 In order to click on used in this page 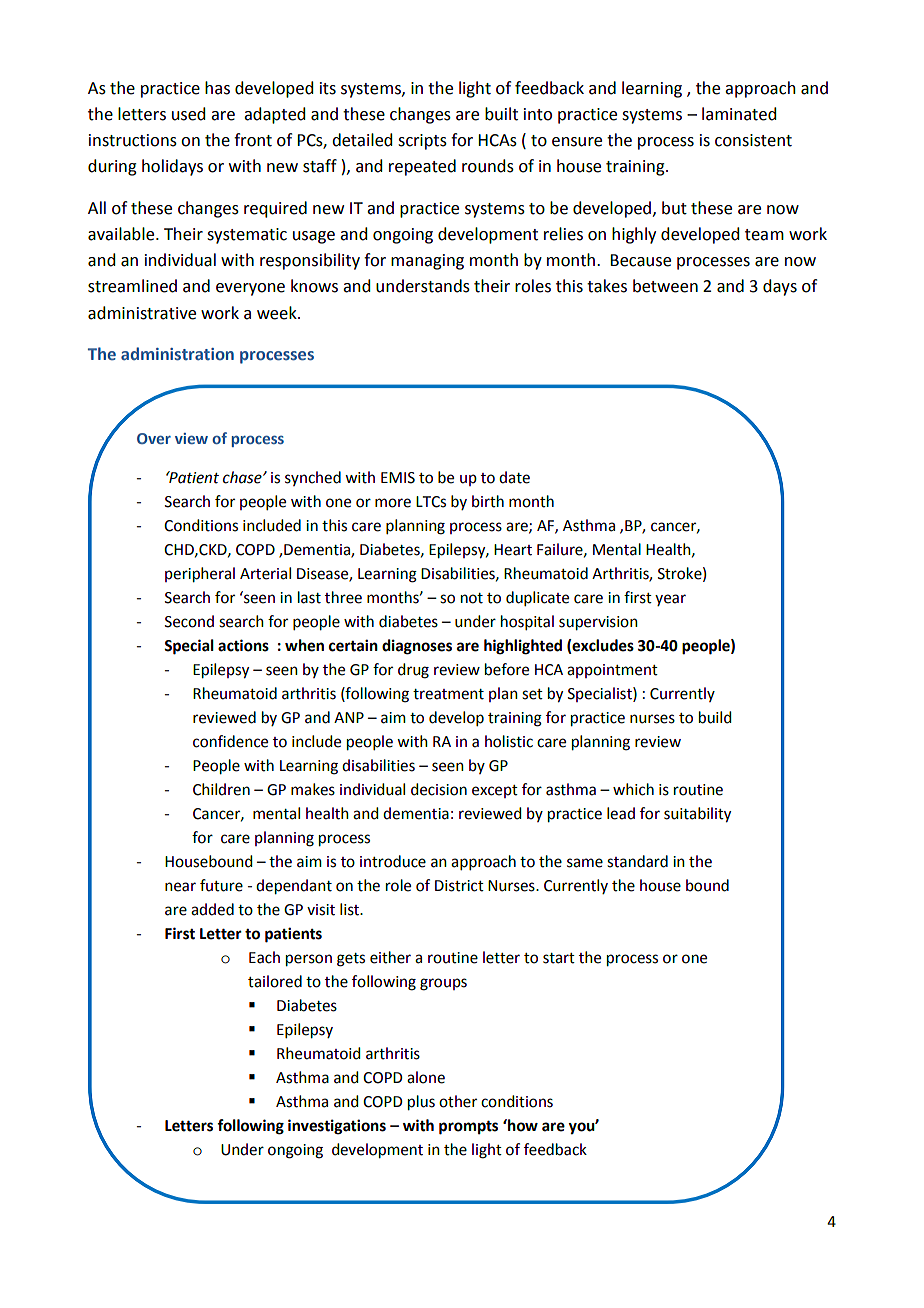, I will do `click(188, 114)`.
